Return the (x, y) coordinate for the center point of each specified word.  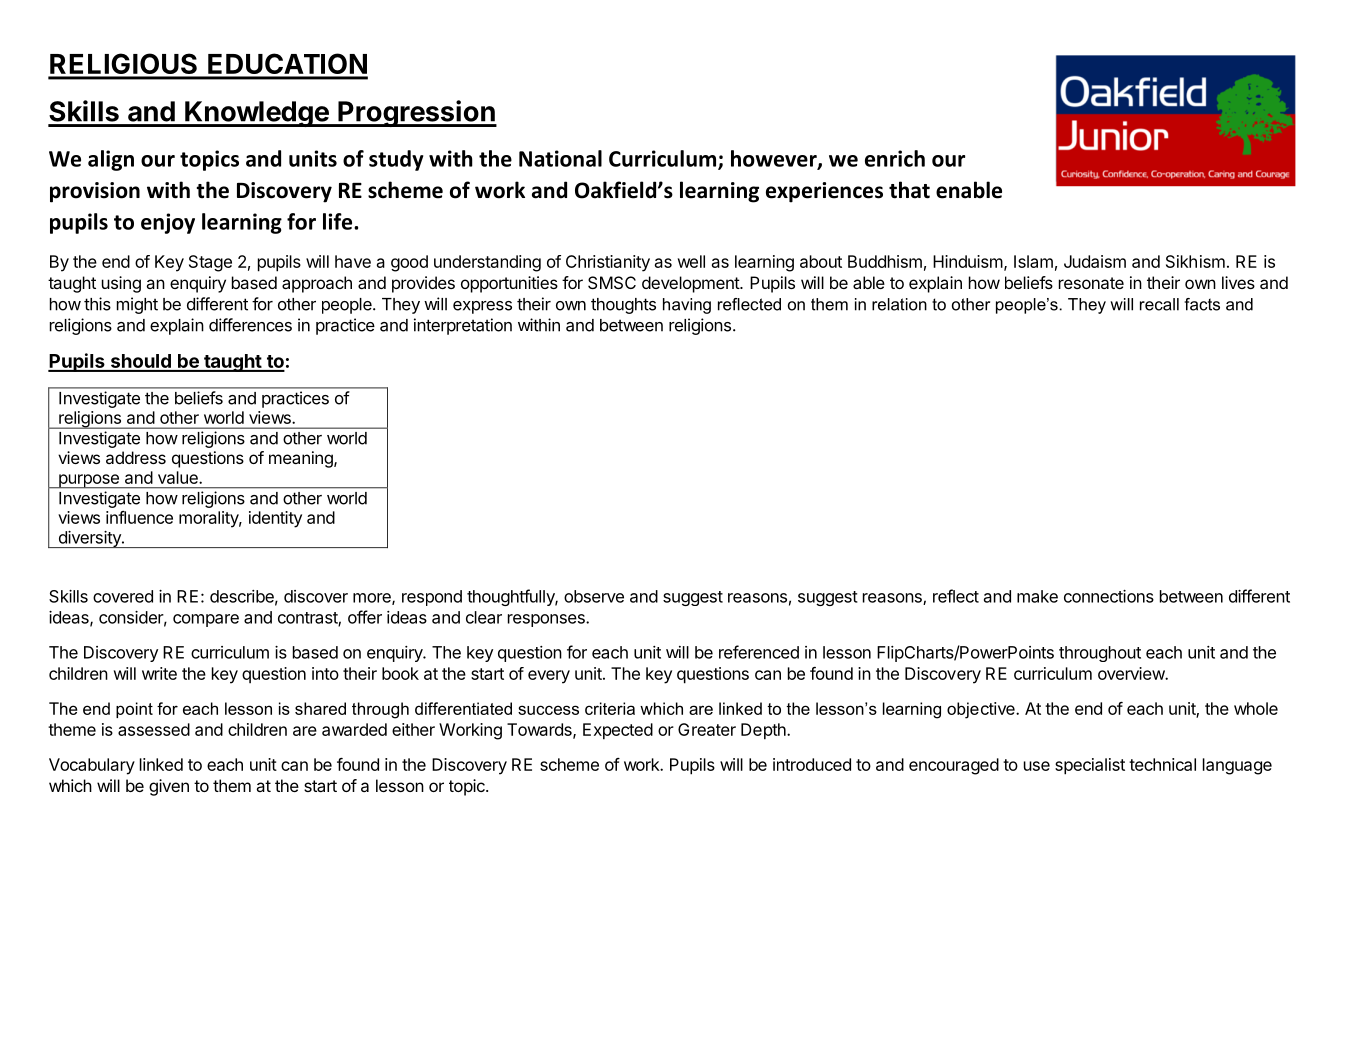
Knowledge (257, 114)
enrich (895, 158)
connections (1109, 596)
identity (275, 519)
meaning (302, 459)
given (169, 787)
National (560, 158)
